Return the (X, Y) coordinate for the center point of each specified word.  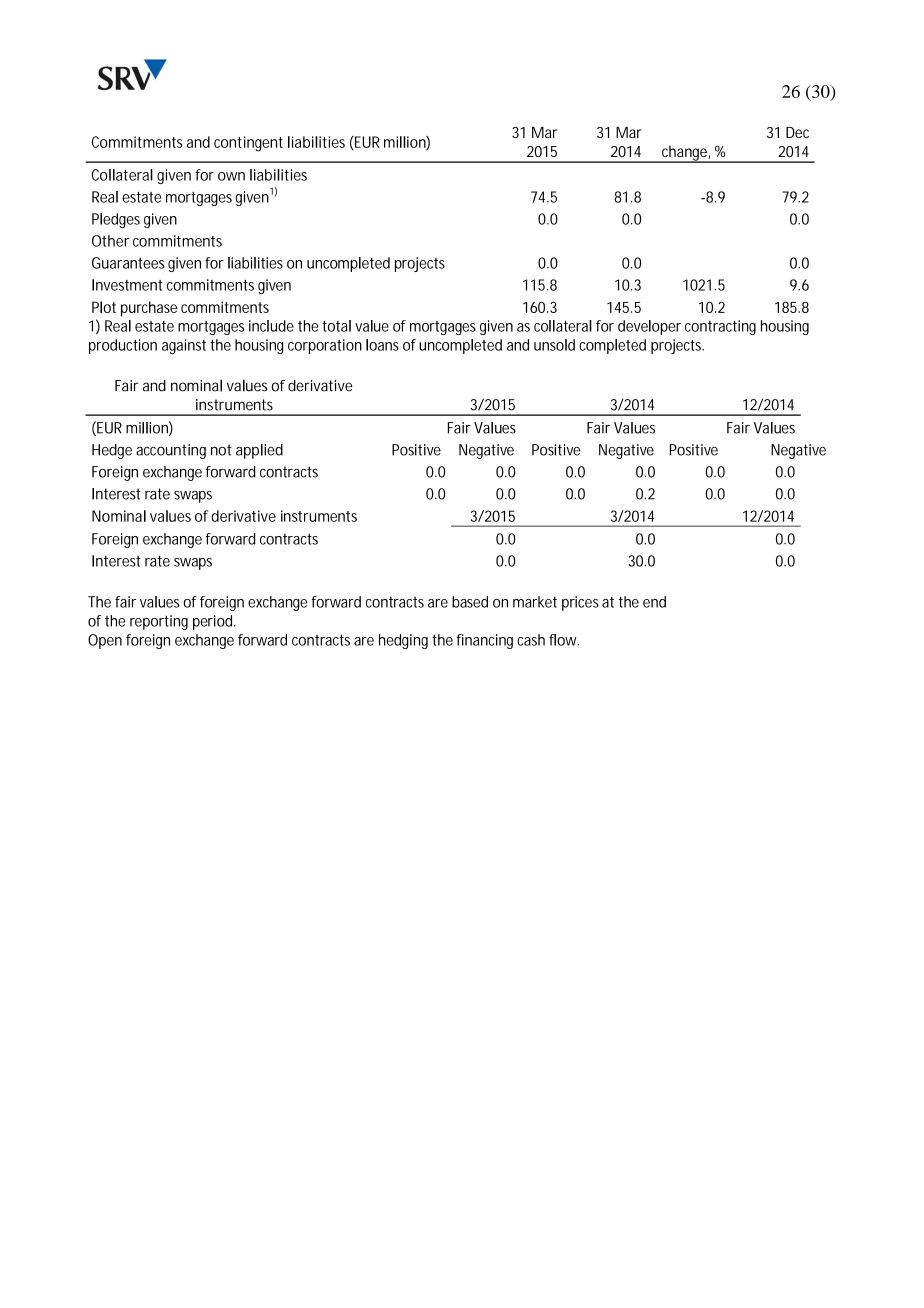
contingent (248, 144)
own (231, 176)
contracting (720, 327)
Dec (797, 132)
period (214, 622)
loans (382, 345)
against (184, 346)
